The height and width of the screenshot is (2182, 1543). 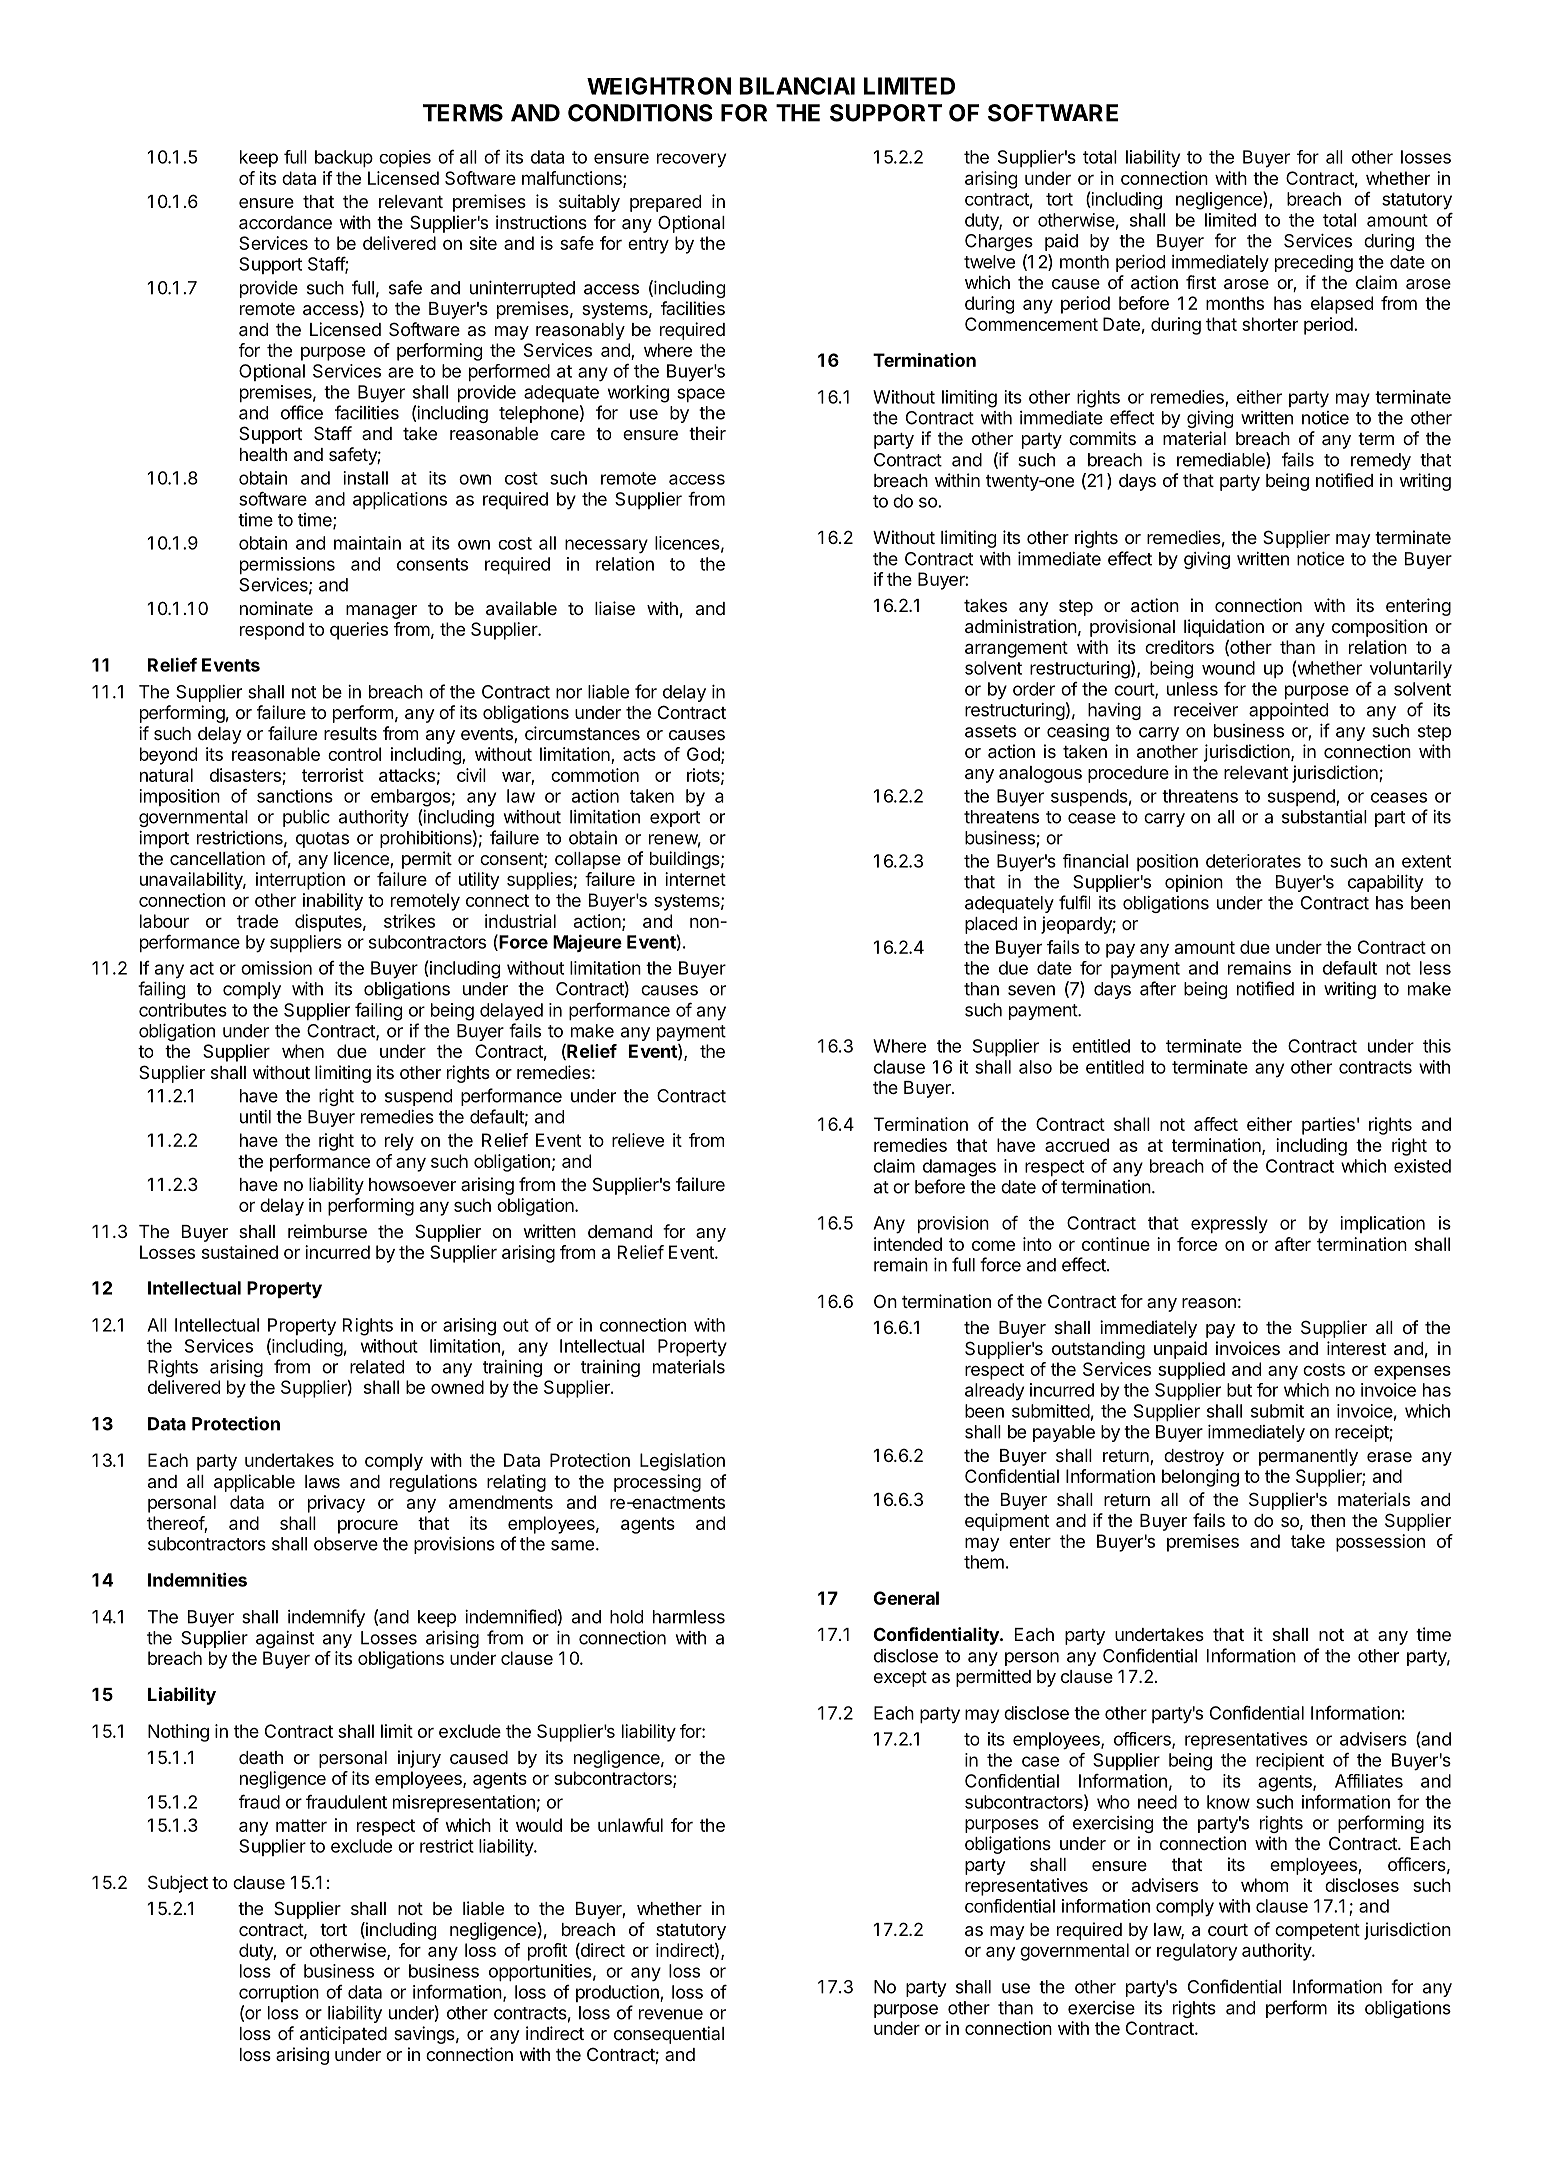 I want to click on revenue, so click(x=671, y=2014).
